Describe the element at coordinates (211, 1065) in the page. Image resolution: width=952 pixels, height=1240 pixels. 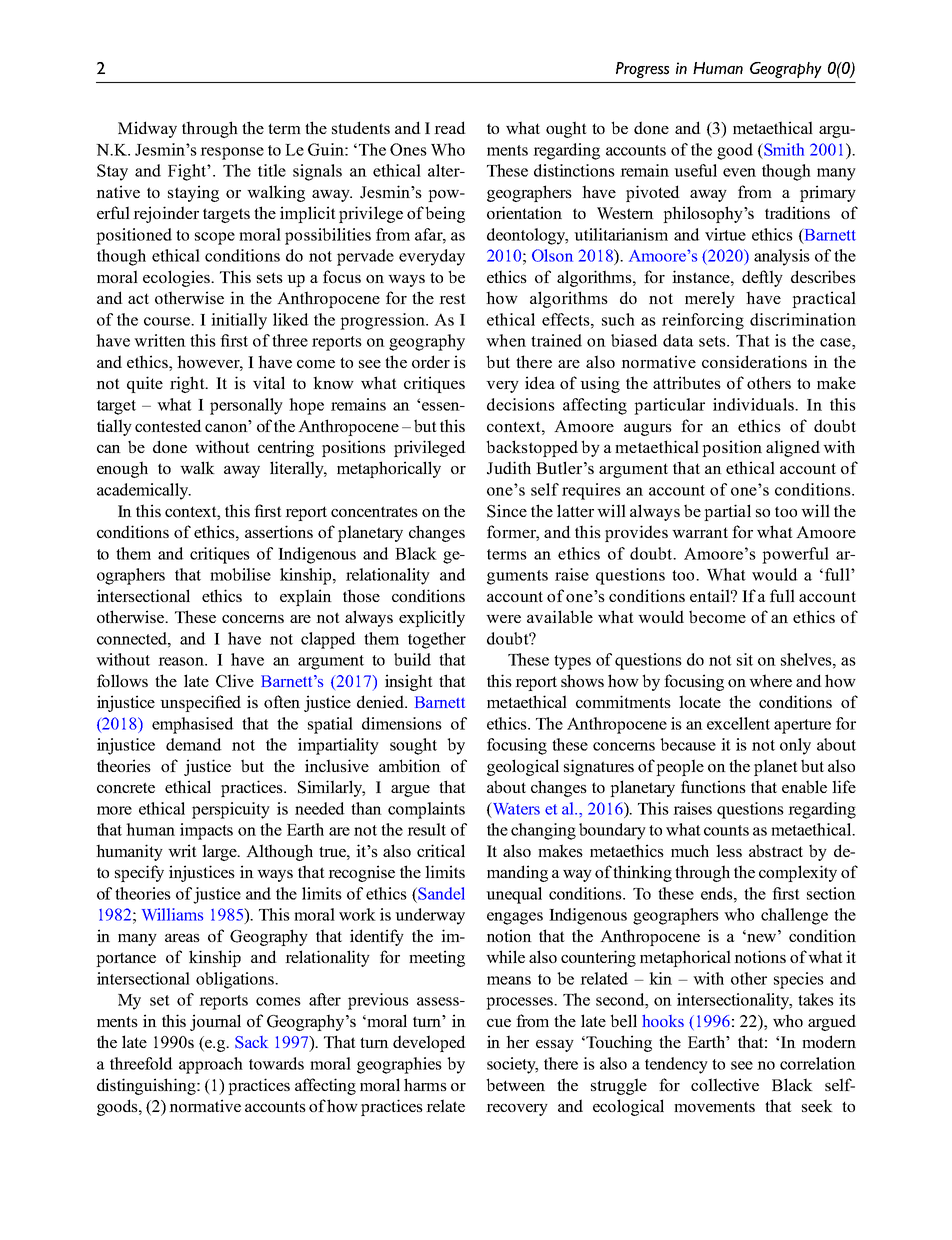
I see `approach` at that location.
